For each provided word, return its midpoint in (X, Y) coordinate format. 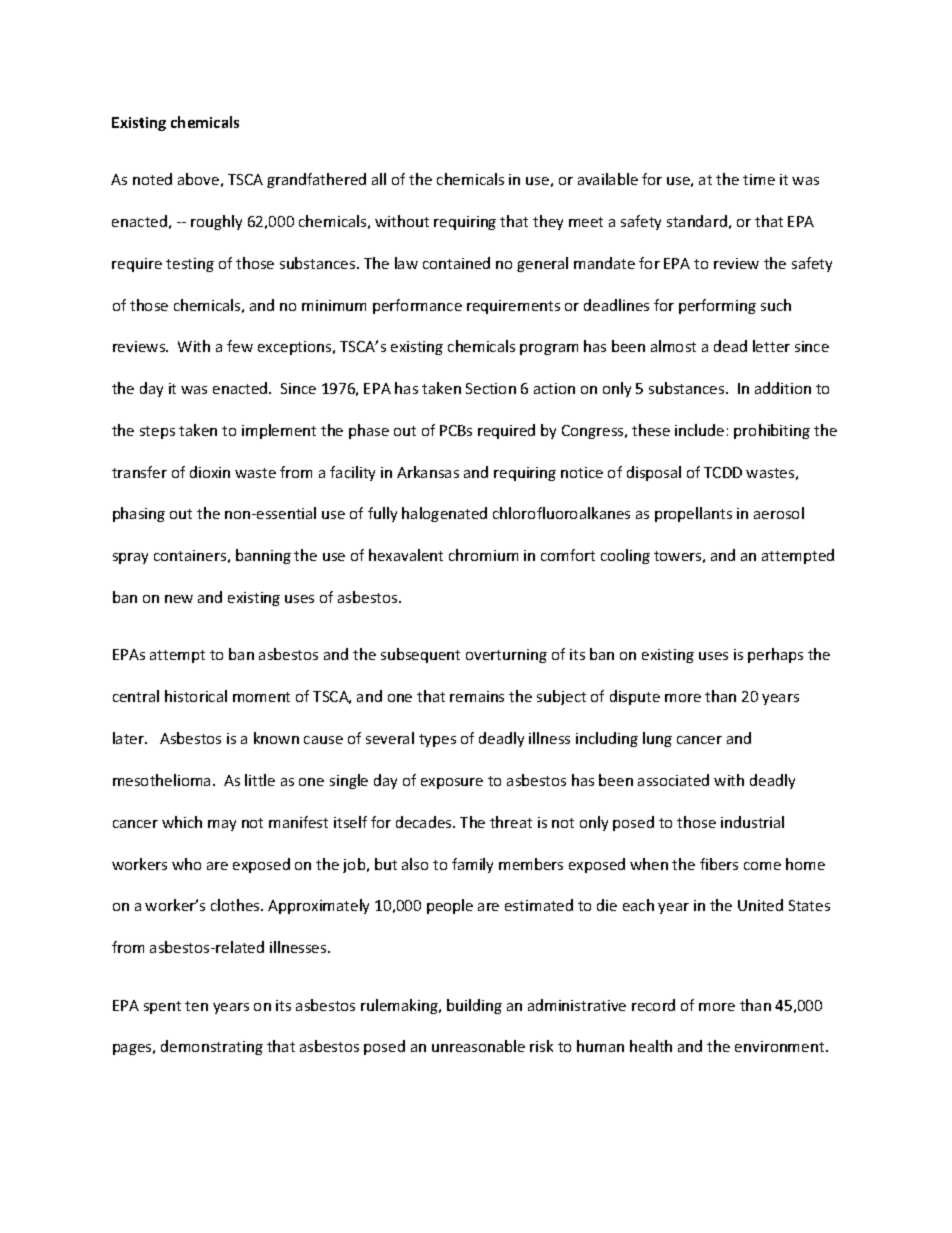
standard (697, 221)
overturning (506, 656)
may (222, 825)
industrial (752, 822)
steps (157, 432)
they (548, 222)
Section (491, 388)
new (179, 599)
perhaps (775, 655)
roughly (216, 222)
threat (511, 822)
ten (196, 1006)
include (699, 430)
